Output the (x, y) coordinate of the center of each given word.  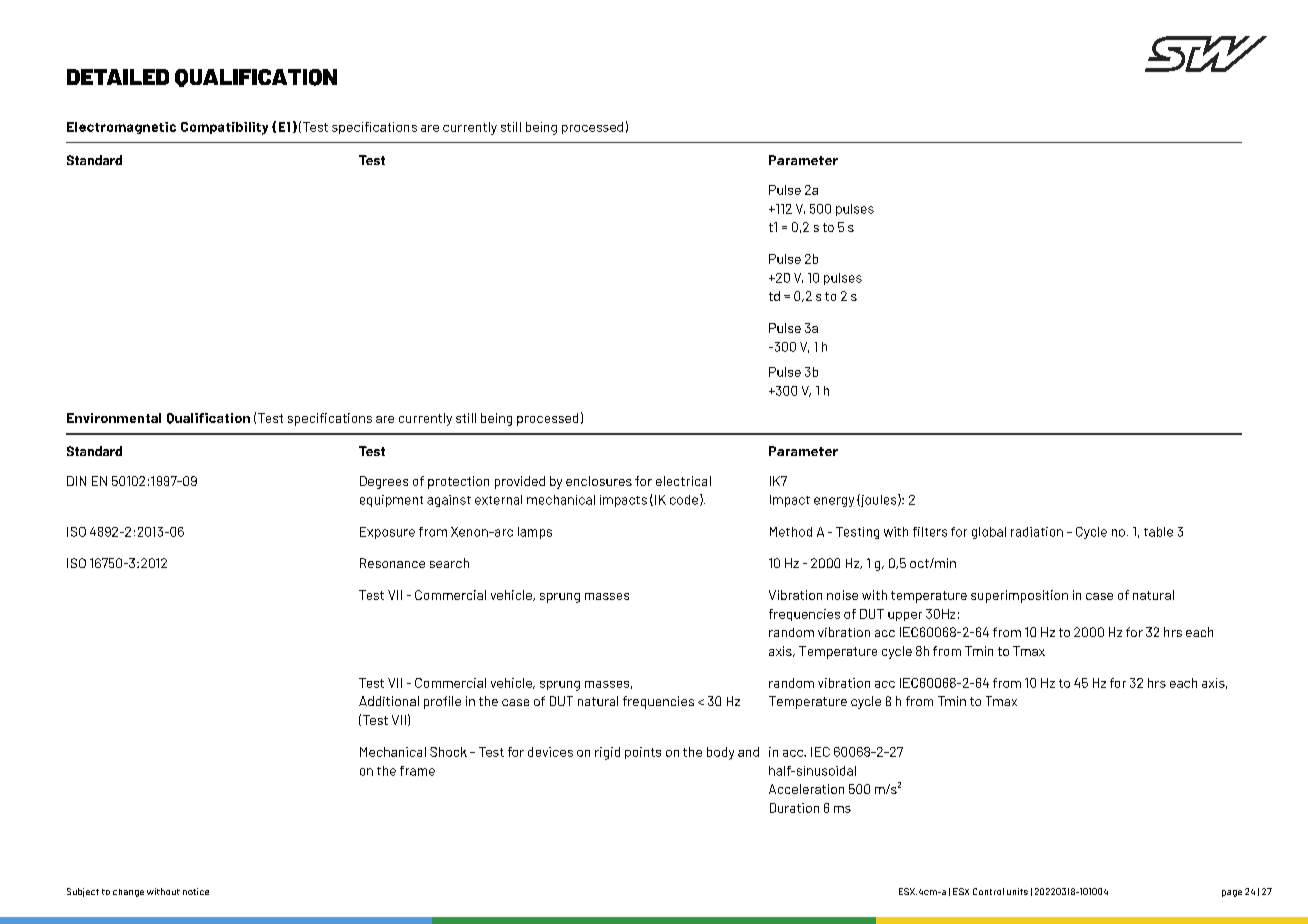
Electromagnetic (121, 128)
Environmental (114, 418)
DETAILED (118, 77)
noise (842, 595)
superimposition (1019, 596)
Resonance (392, 563)
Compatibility (224, 128)
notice (196, 891)
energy (834, 502)
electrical (683, 481)
